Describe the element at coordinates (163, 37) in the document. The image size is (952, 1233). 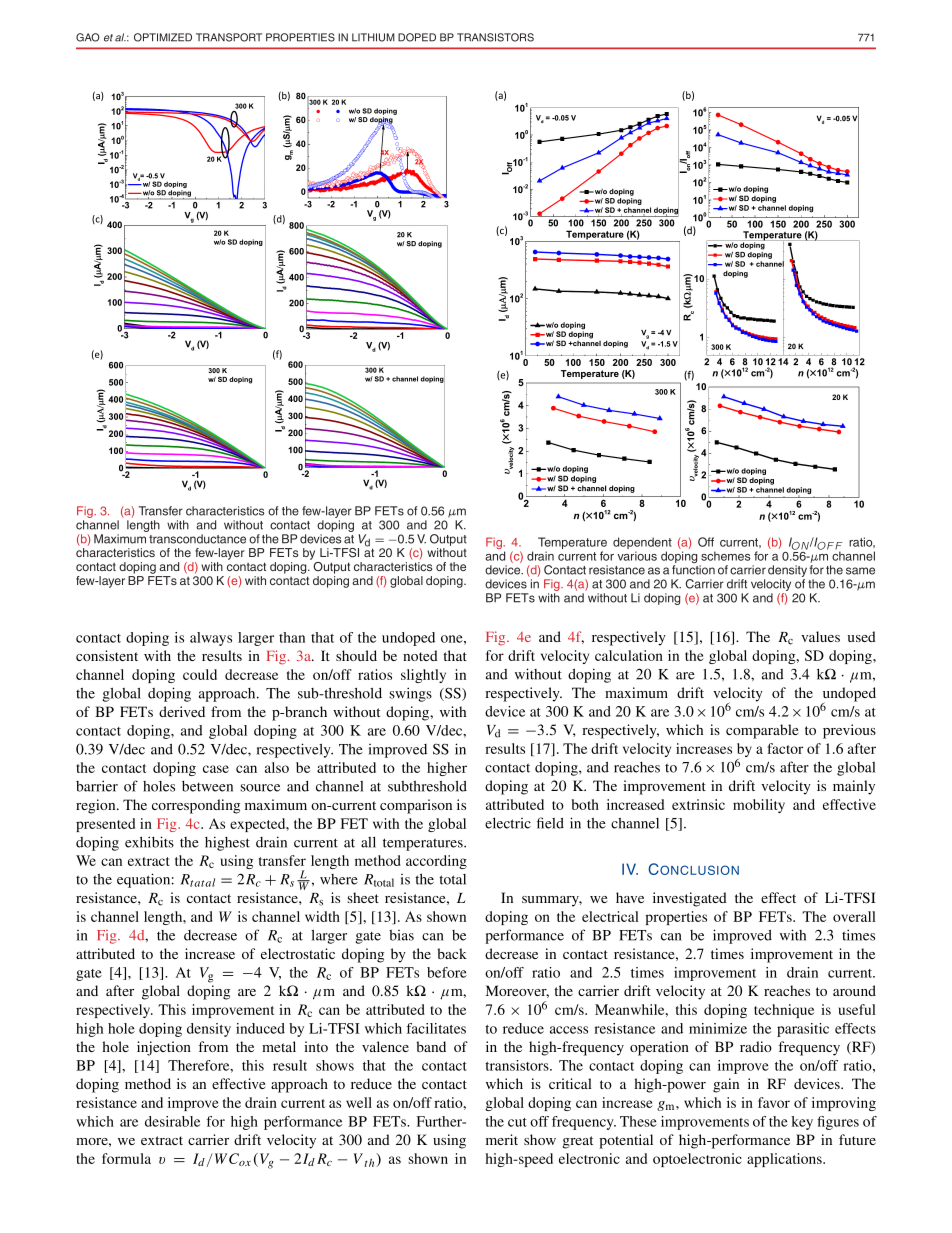
I see `OPTIMIZED` at that location.
